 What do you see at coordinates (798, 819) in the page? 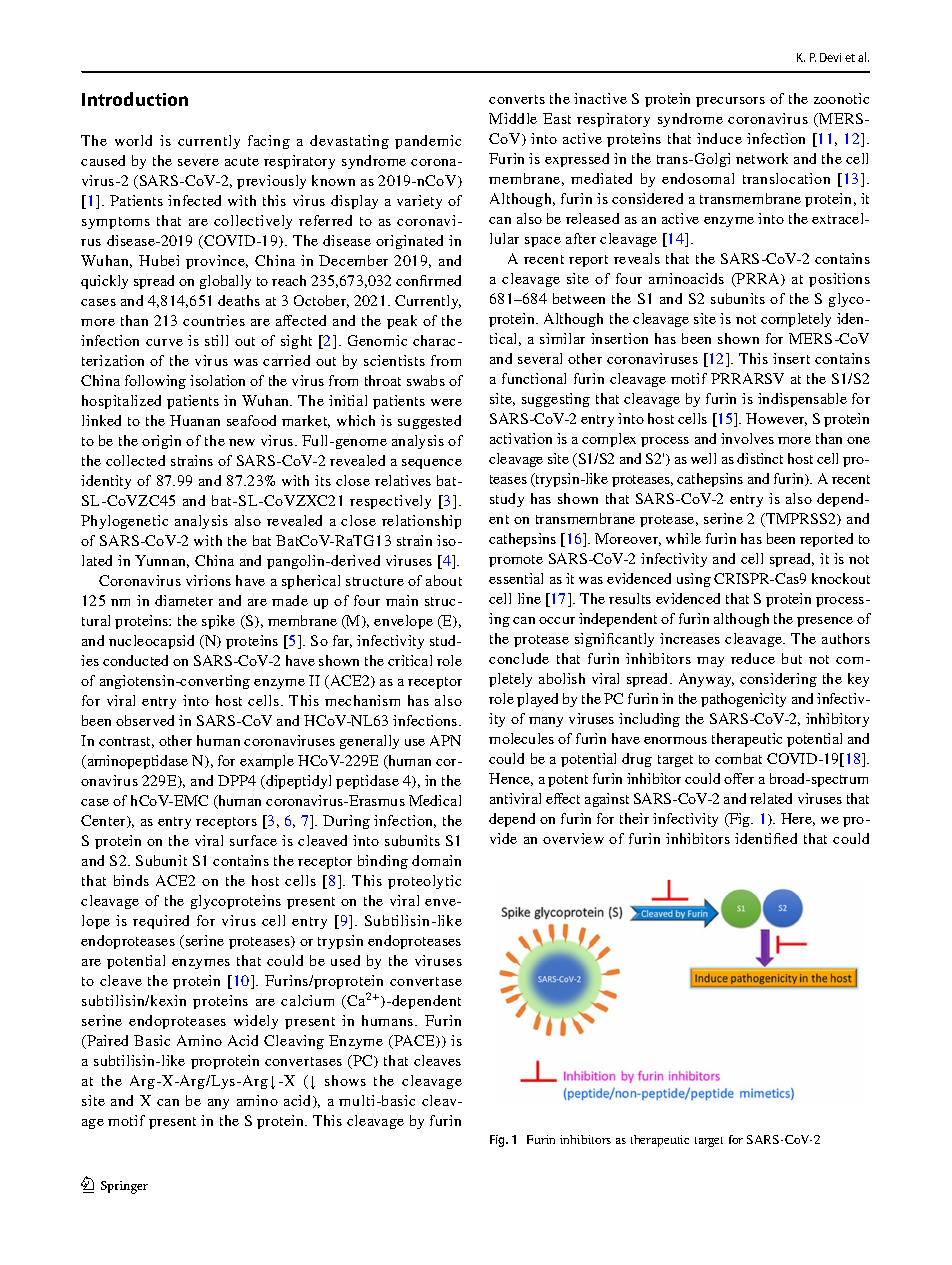
I see `Here` at bounding box center [798, 819].
